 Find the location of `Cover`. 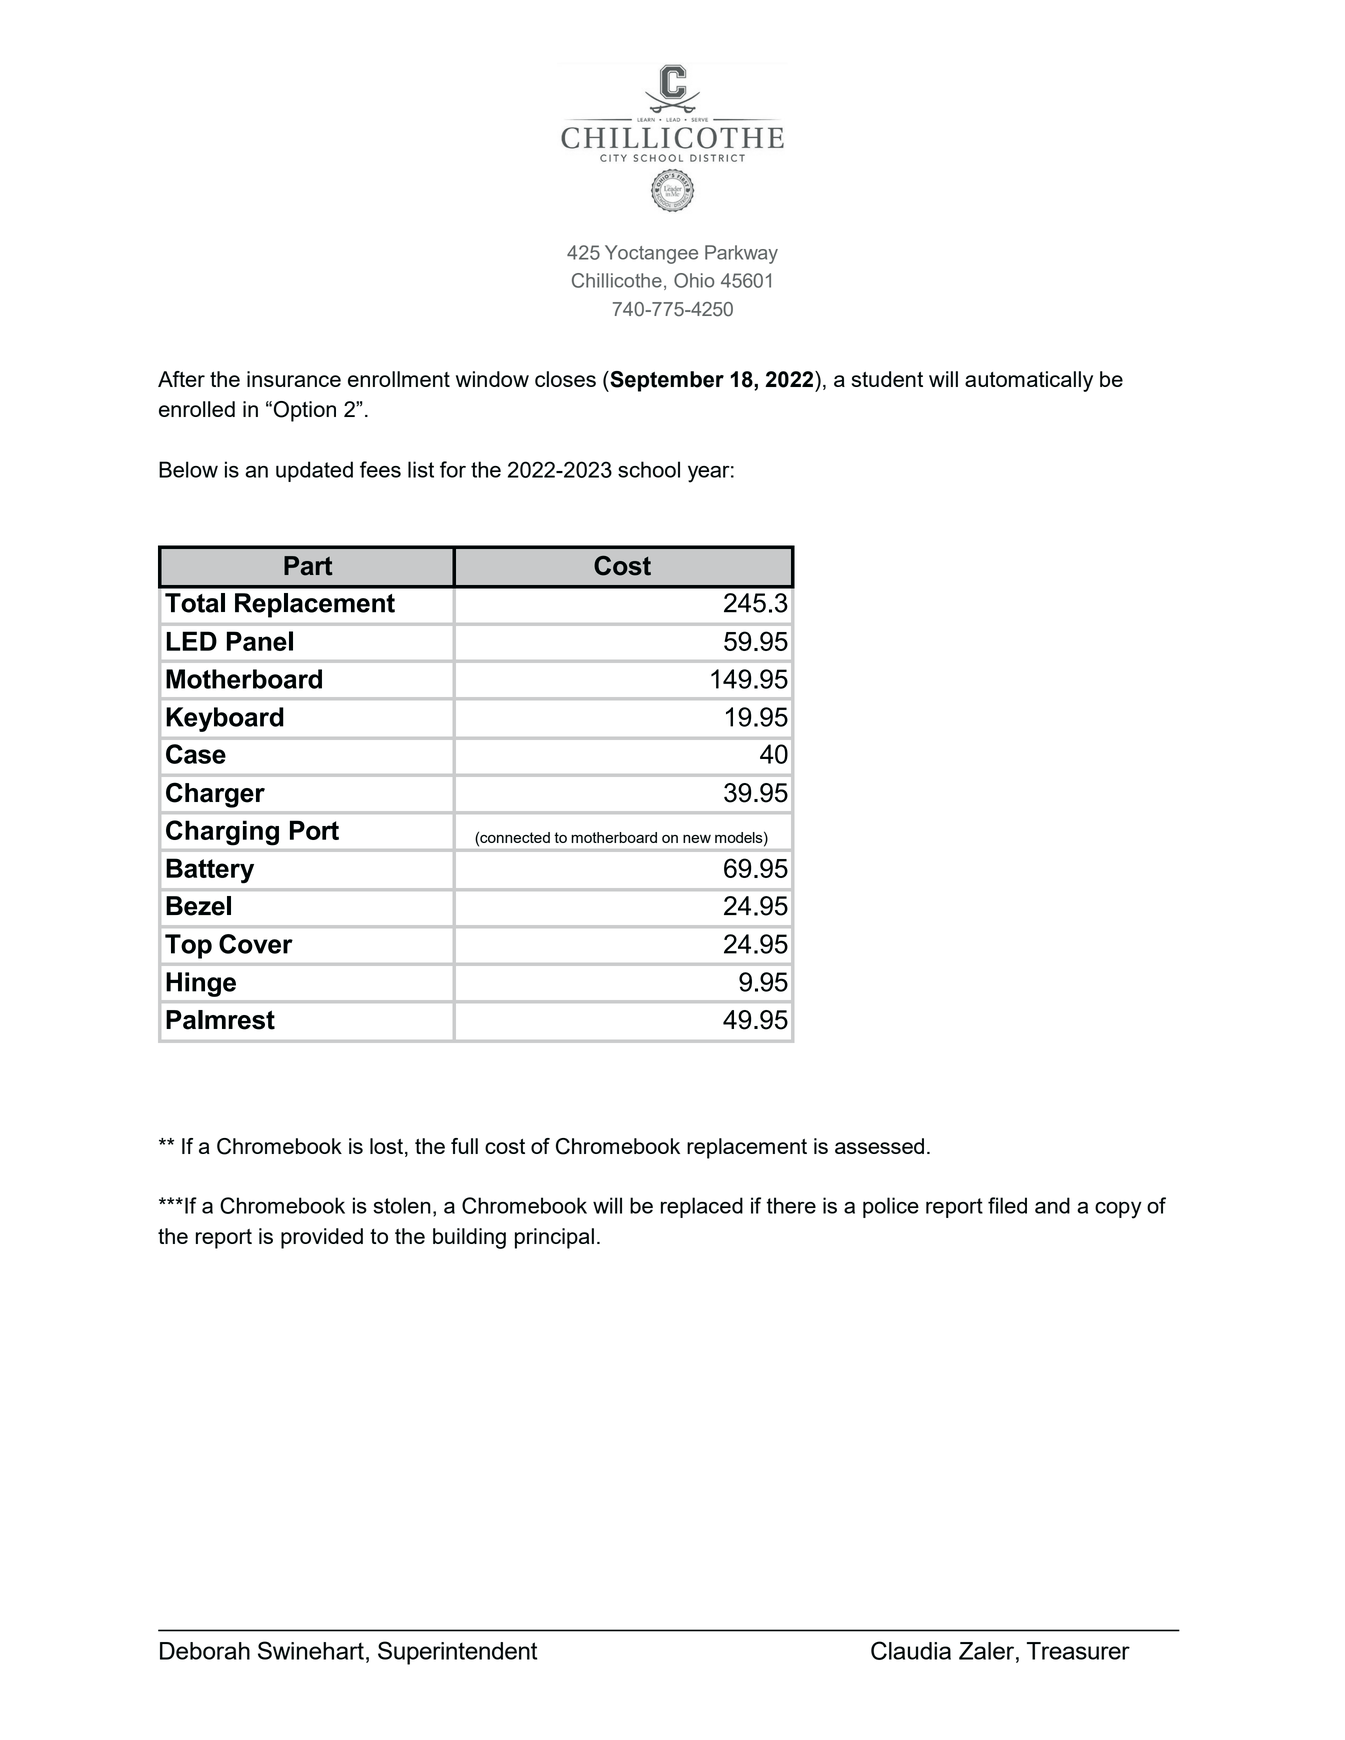

Cover is located at coordinates (256, 944).
